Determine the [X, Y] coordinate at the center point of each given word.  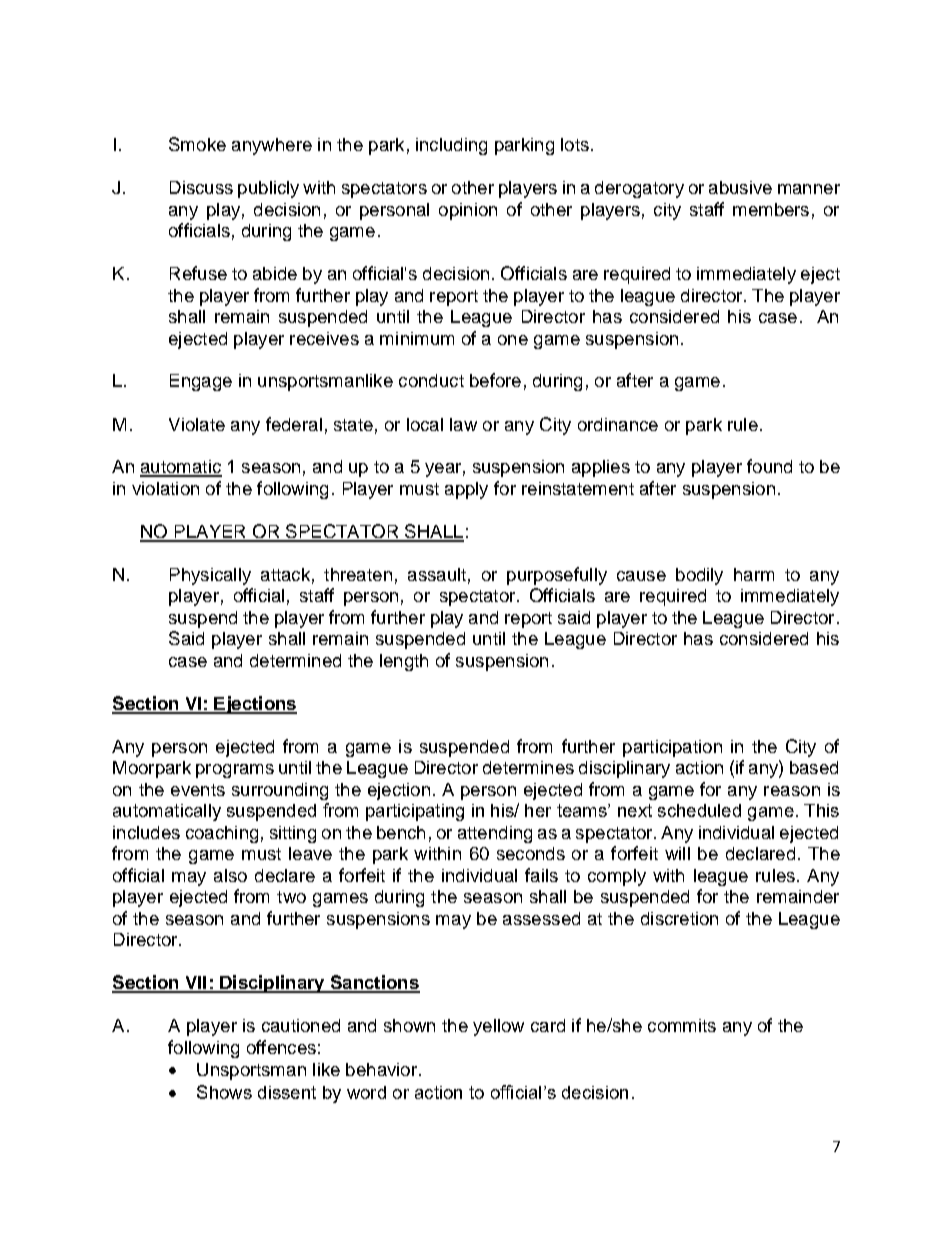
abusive [740, 187]
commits [682, 1025]
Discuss [201, 187]
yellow [498, 1027]
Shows [224, 1092]
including [451, 146]
